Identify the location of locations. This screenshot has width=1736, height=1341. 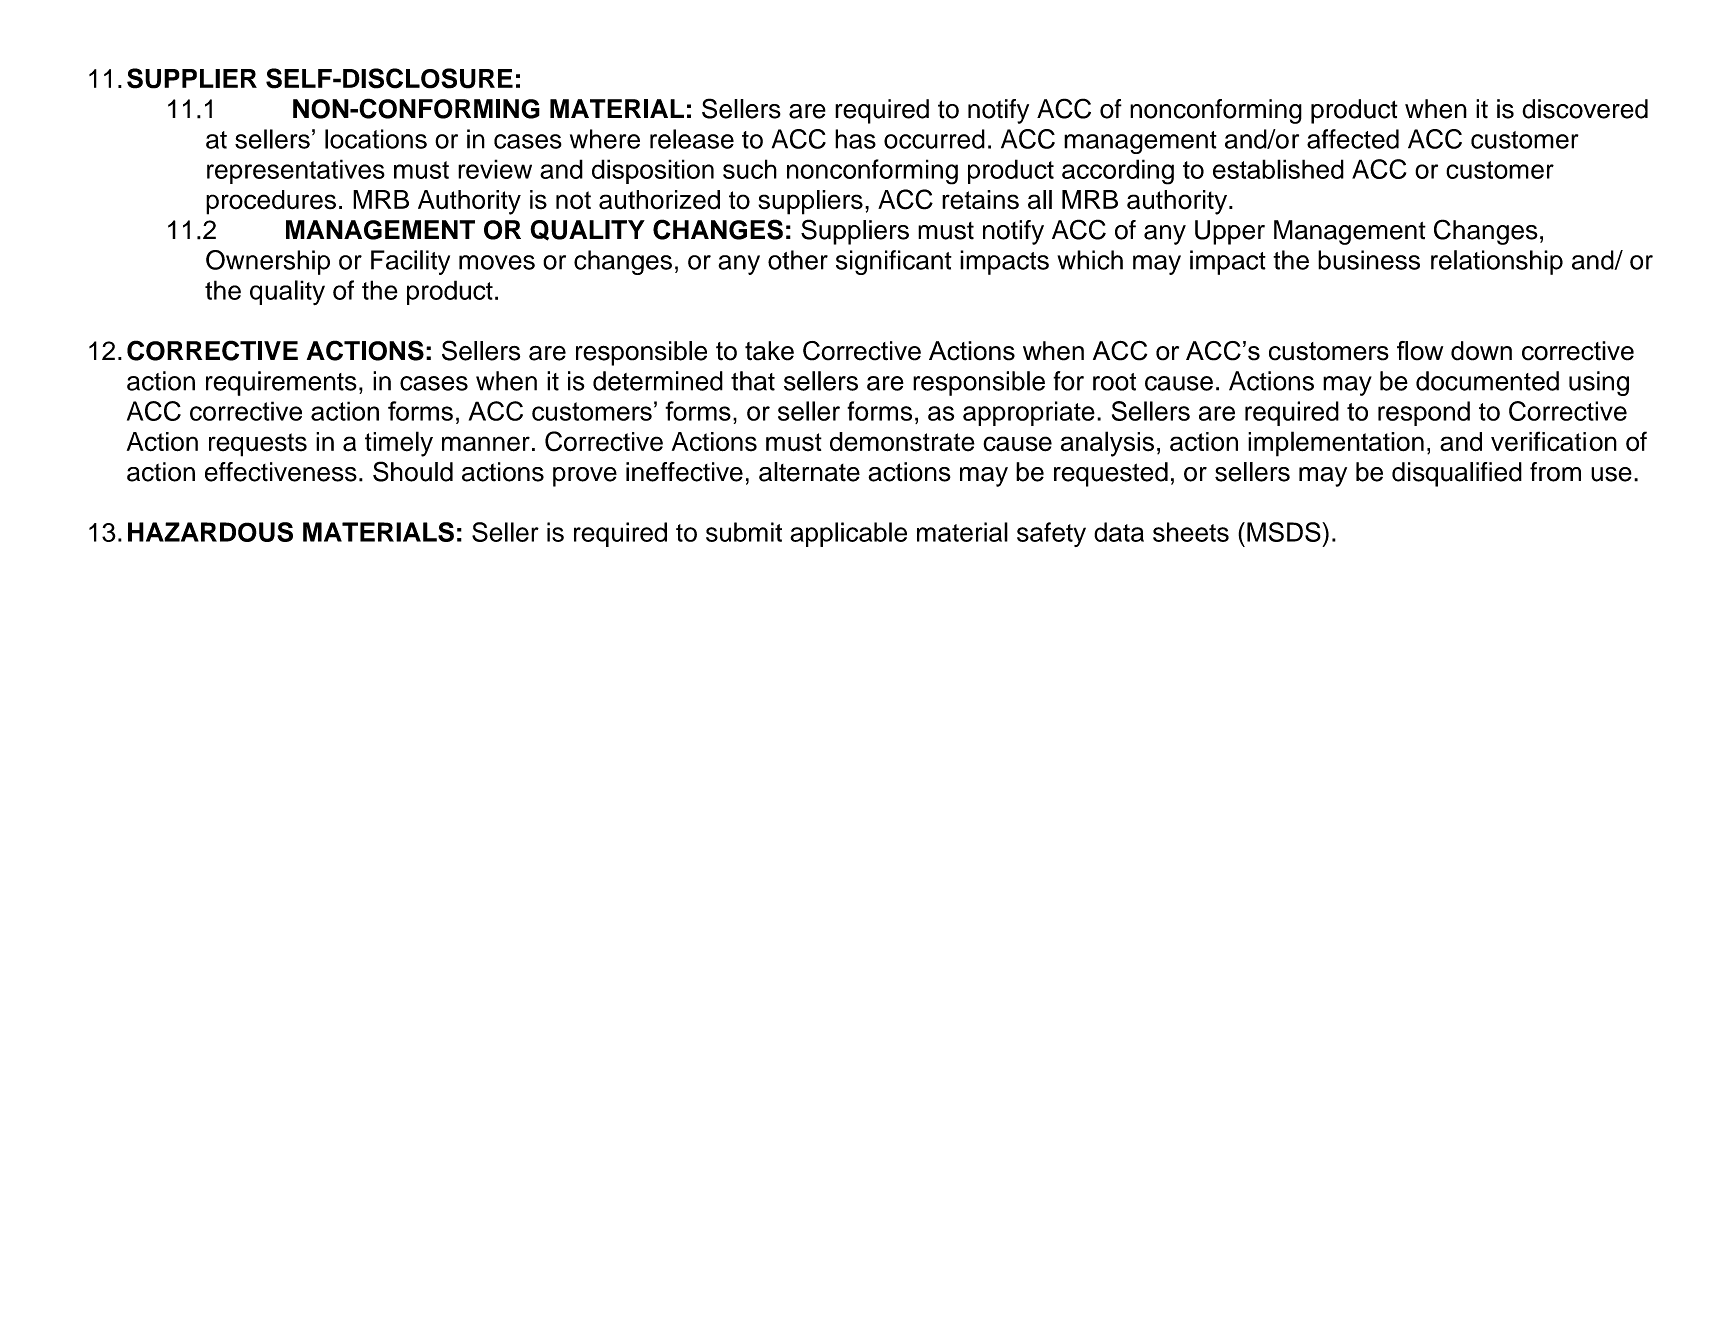
(376, 139).
